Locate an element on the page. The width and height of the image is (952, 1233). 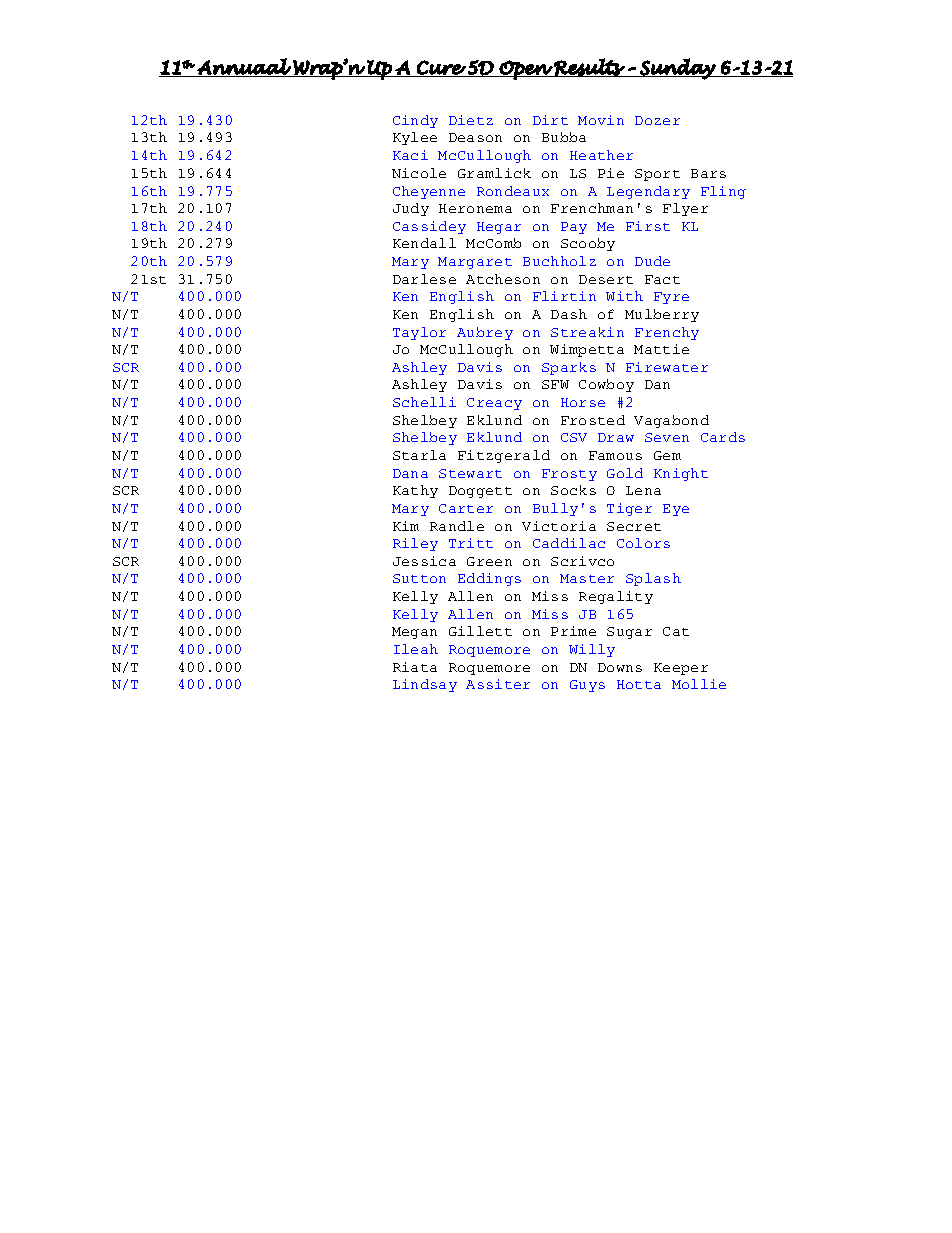
Flyer is located at coordinates (685, 209).
